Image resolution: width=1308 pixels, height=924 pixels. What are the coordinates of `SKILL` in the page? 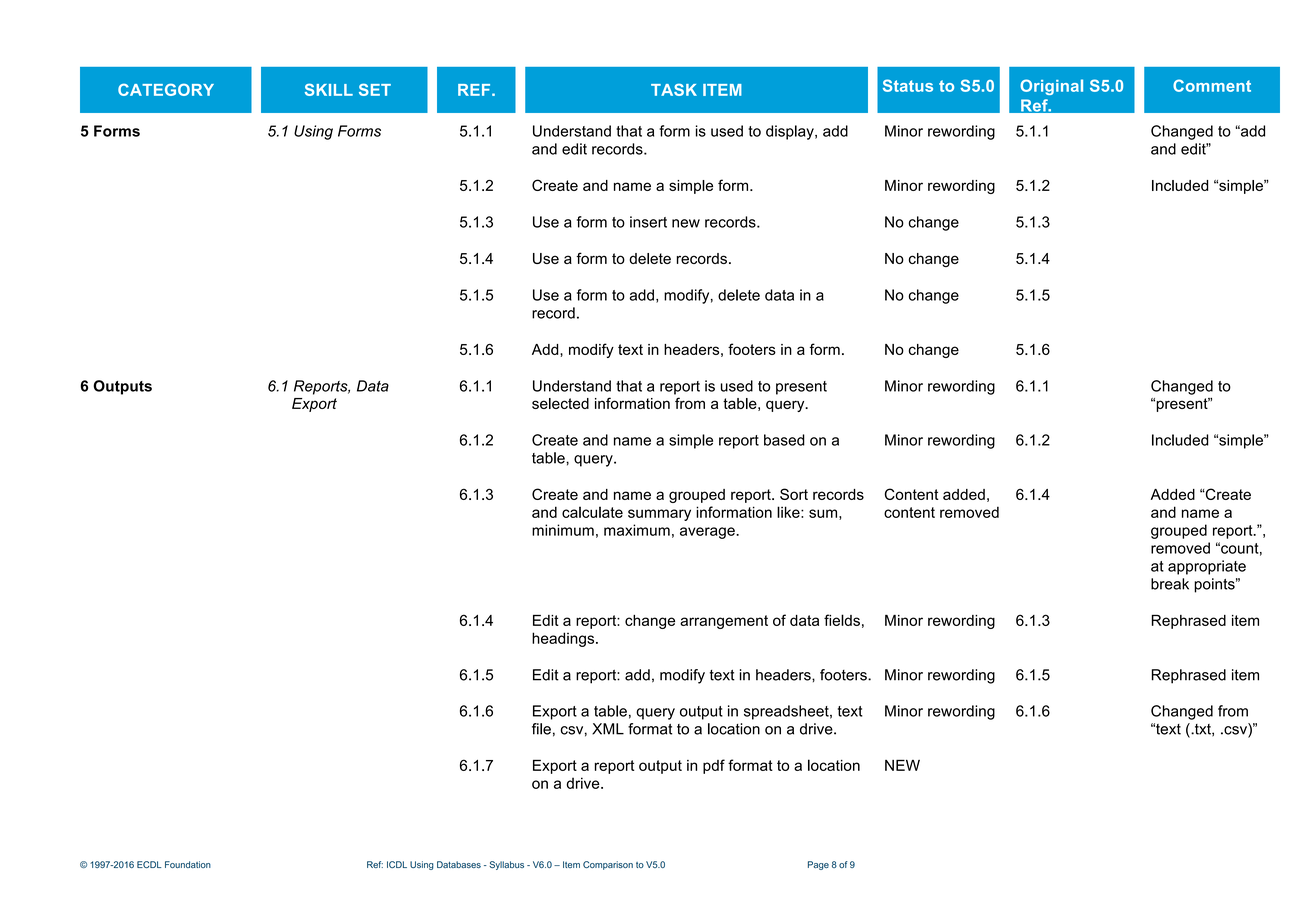 It's located at (329, 89).
